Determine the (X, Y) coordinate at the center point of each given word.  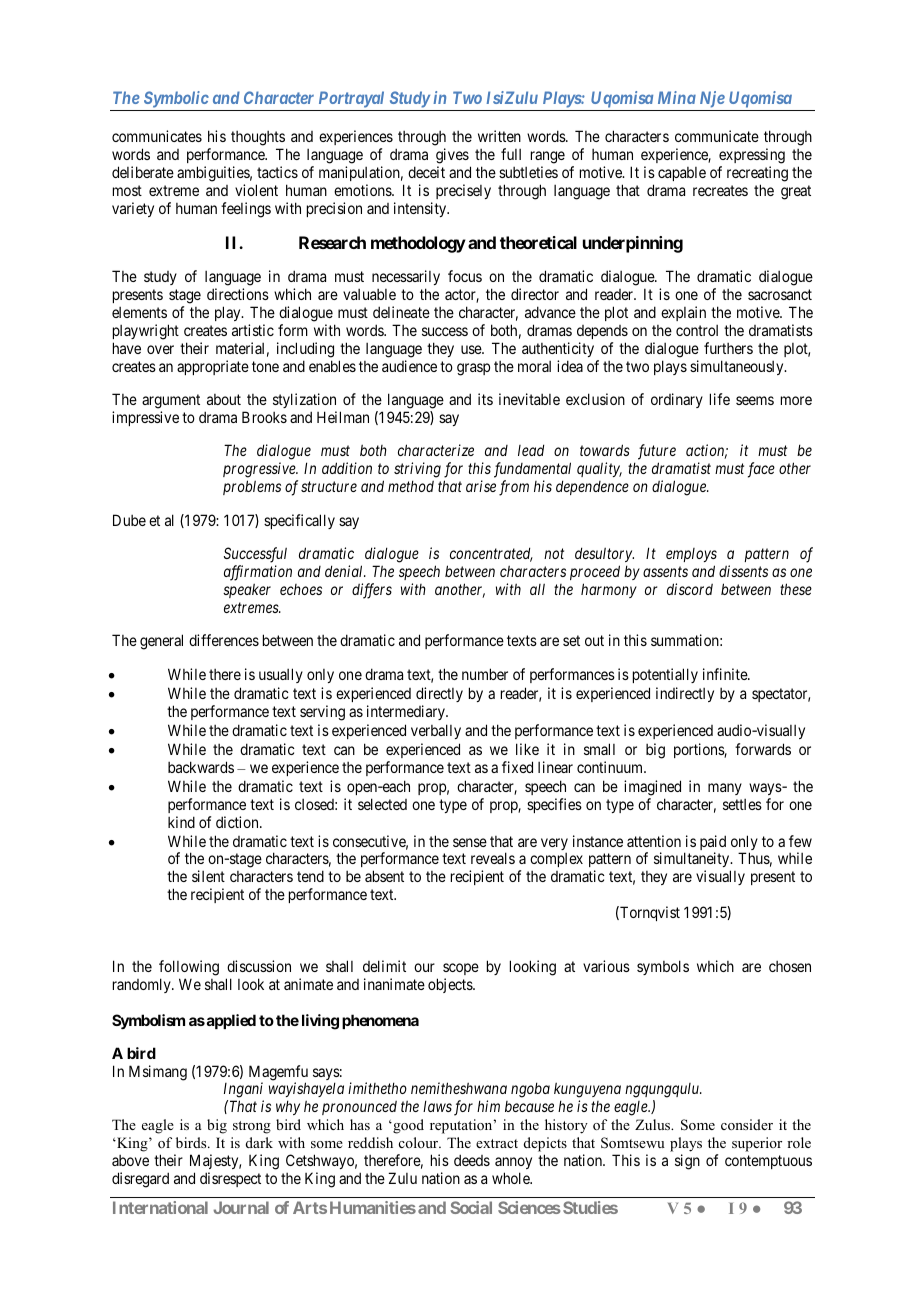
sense (470, 842)
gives (452, 157)
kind (181, 822)
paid (713, 844)
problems (252, 487)
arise (481, 486)
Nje (712, 99)
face (761, 470)
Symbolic (176, 99)
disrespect (230, 1179)
